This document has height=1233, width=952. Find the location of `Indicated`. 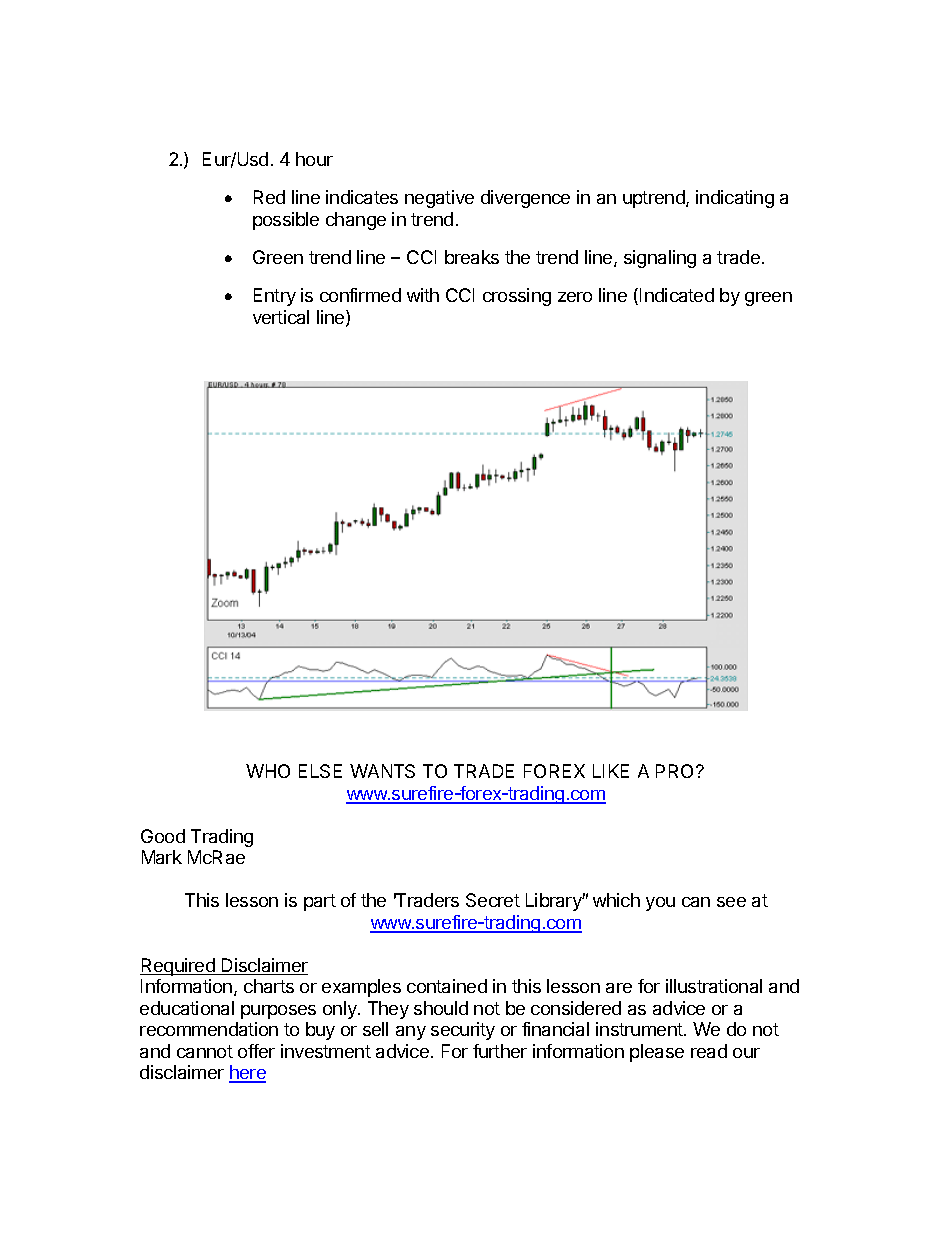

Indicated is located at coordinates (677, 295).
